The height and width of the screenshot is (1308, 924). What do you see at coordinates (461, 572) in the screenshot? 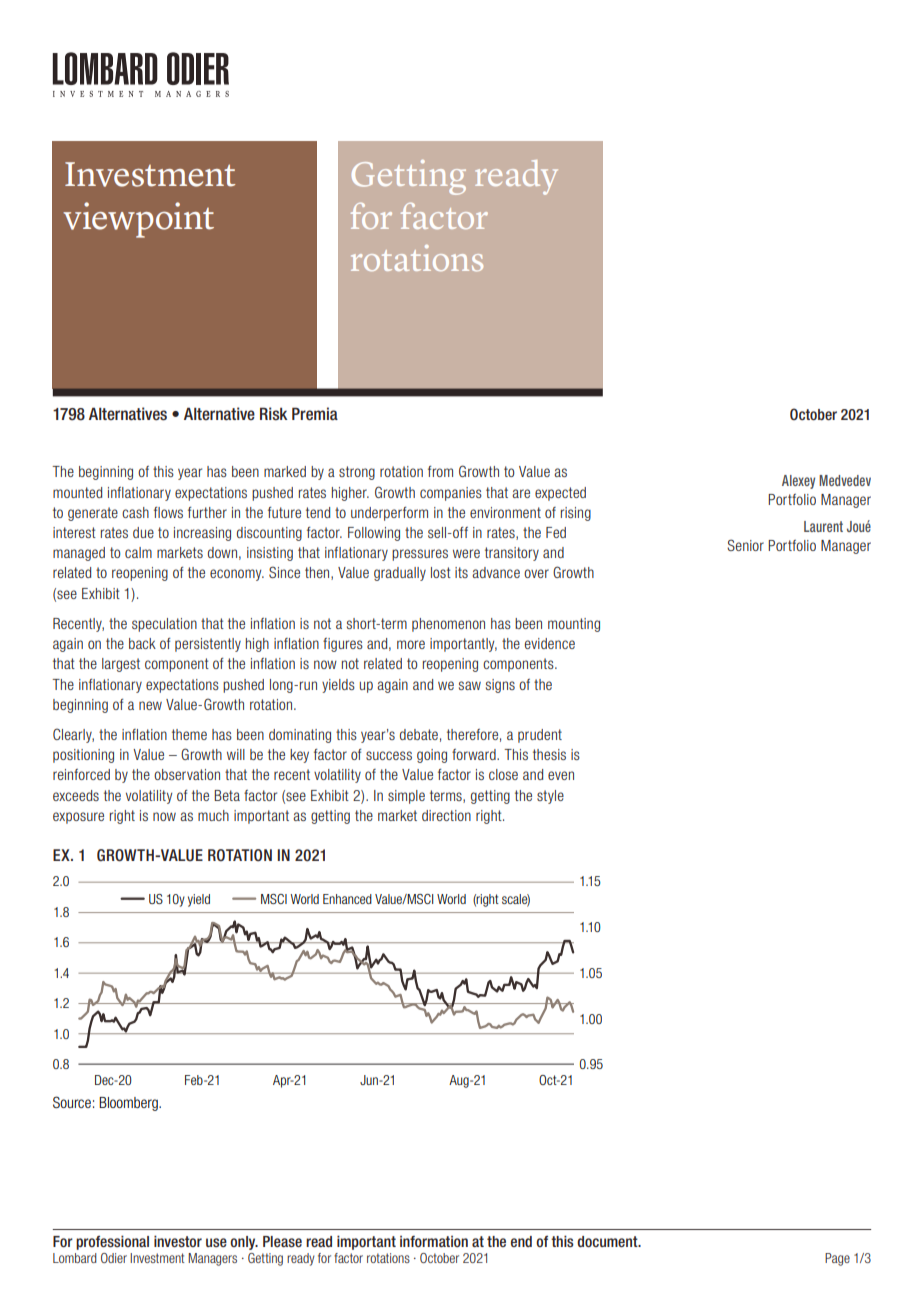
I see `its` at bounding box center [461, 572].
